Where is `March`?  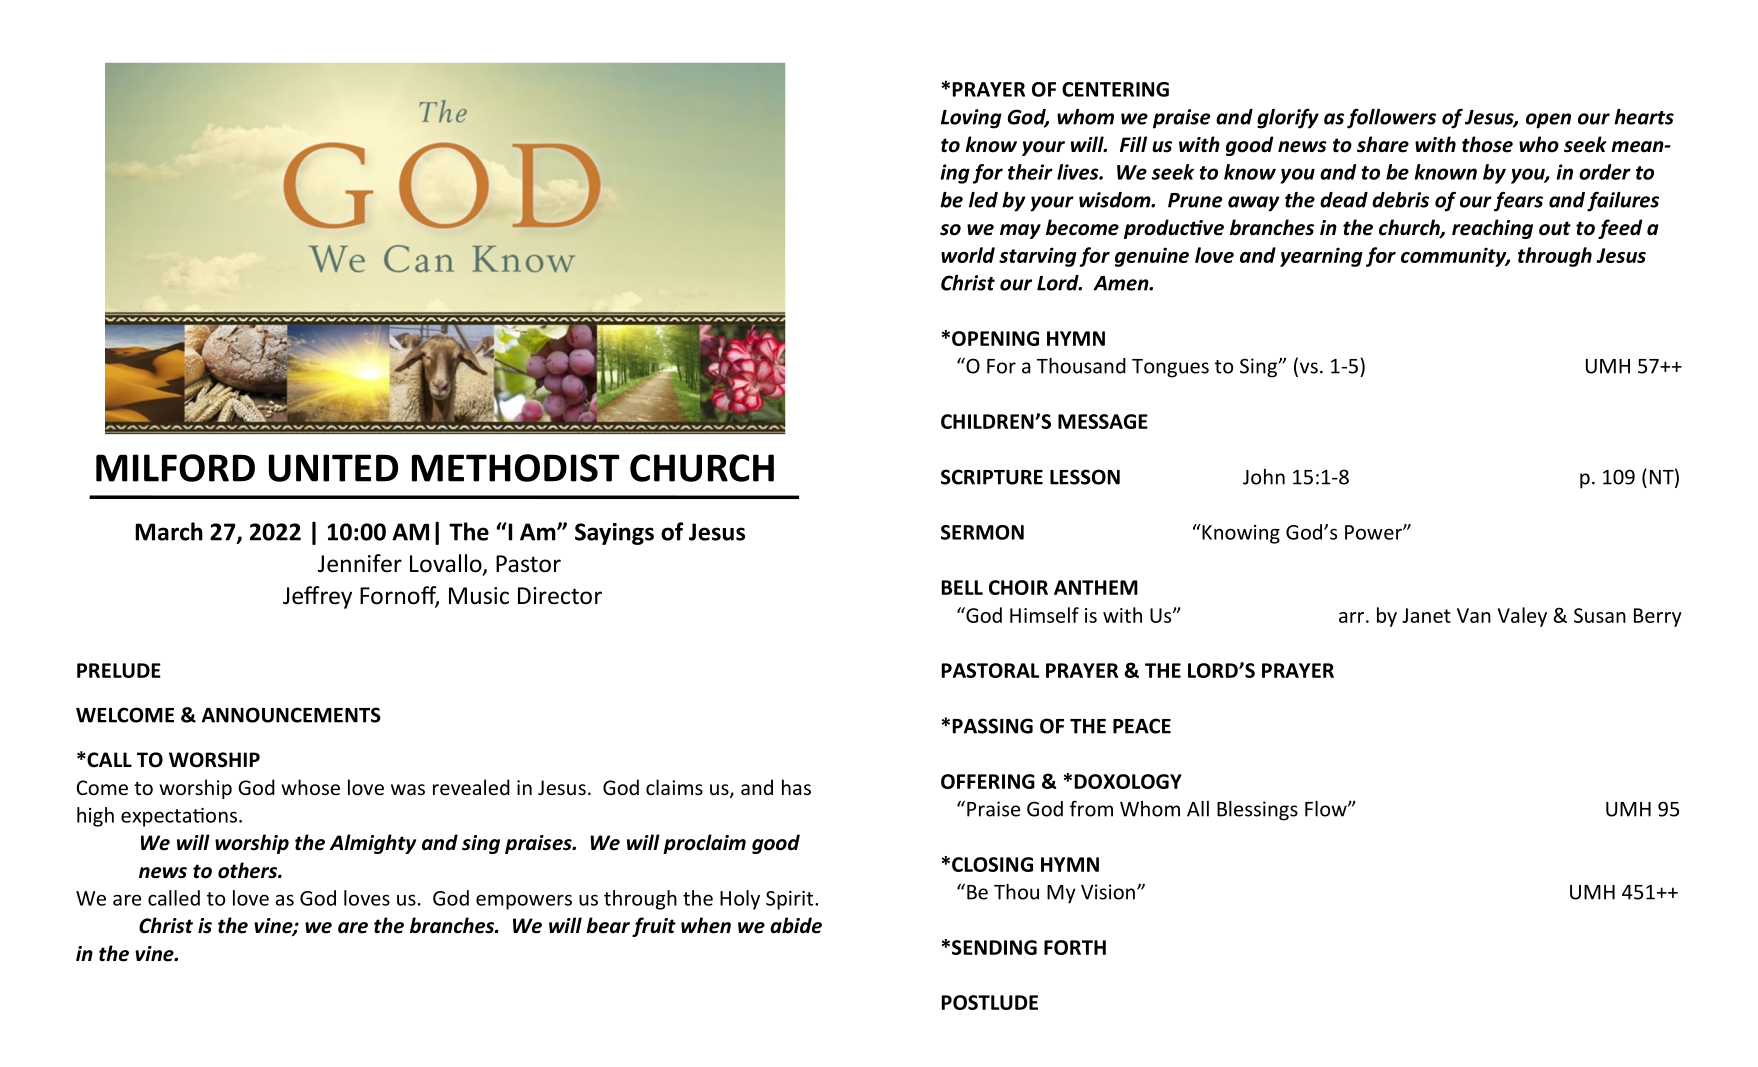 March is located at coordinates (169, 531).
